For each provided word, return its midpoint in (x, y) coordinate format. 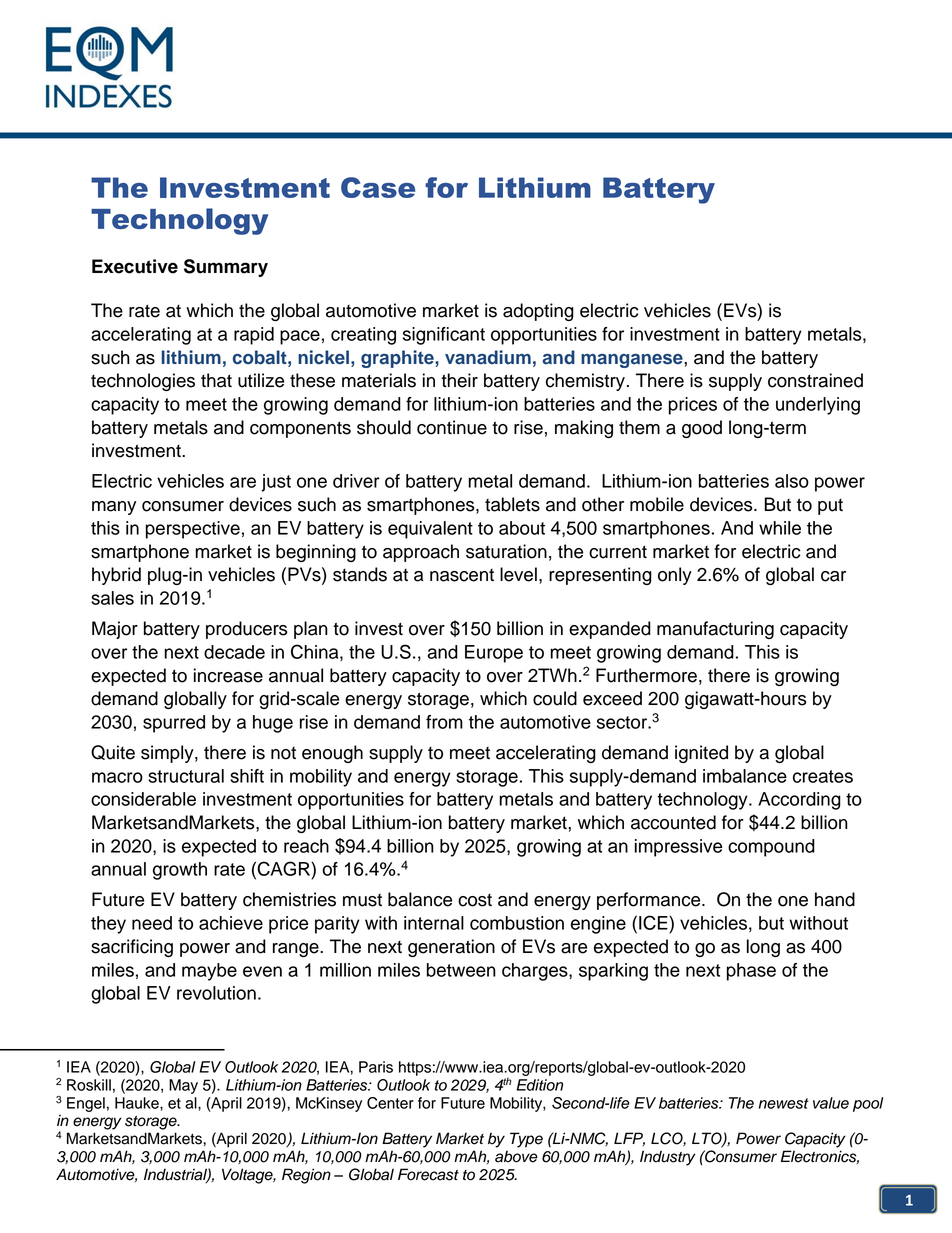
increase (228, 675)
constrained (815, 380)
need (152, 923)
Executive (135, 266)
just (276, 483)
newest (783, 1103)
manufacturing (715, 630)
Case (378, 187)
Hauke (138, 1103)
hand (835, 899)
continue (452, 427)
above (516, 1156)
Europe (494, 654)
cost (475, 900)
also (792, 481)
